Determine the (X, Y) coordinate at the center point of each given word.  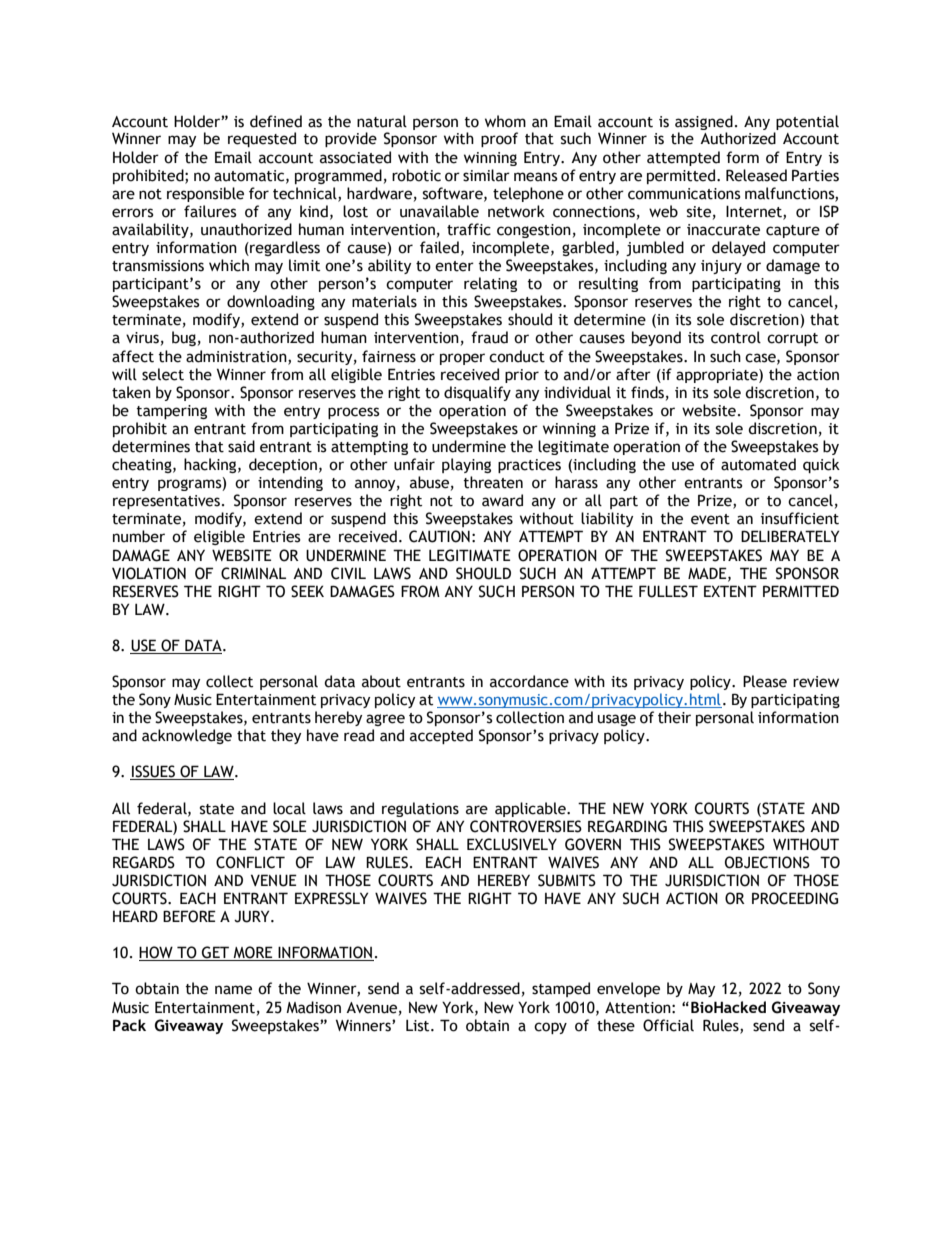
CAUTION (439, 536)
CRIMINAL (253, 573)
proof (499, 139)
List (419, 1026)
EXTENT (730, 591)
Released (756, 175)
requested (262, 139)
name (233, 990)
